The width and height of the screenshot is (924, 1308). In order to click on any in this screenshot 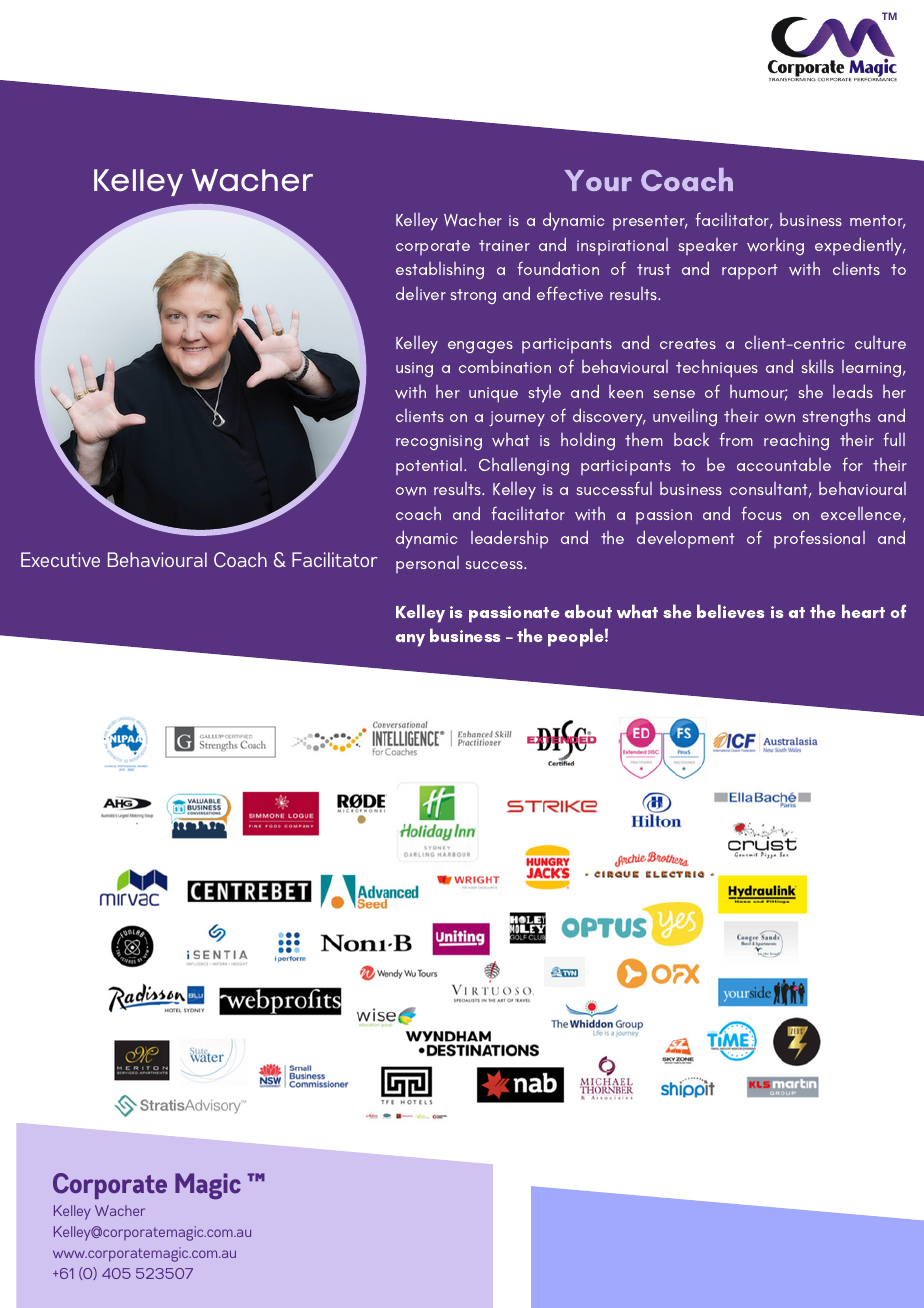, I will do `click(410, 640)`.
